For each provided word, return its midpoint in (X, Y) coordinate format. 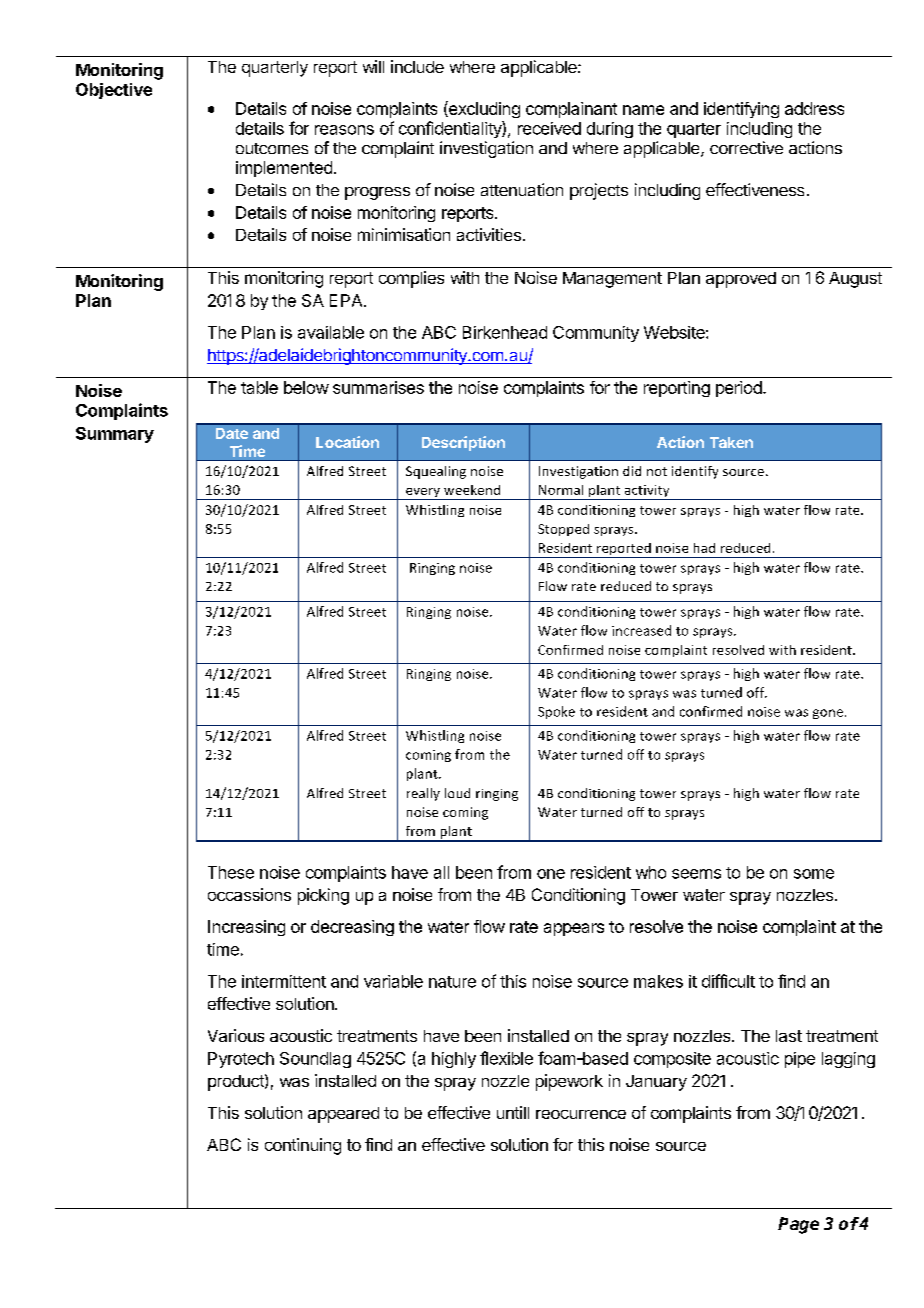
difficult (728, 981)
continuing (303, 1146)
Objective (114, 91)
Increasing (246, 928)
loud (457, 793)
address (814, 108)
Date (232, 433)
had (704, 548)
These (231, 872)
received (549, 128)
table (259, 387)
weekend (472, 490)
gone (829, 714)
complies (411, 279)
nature (452, 982)
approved (741, 280)
